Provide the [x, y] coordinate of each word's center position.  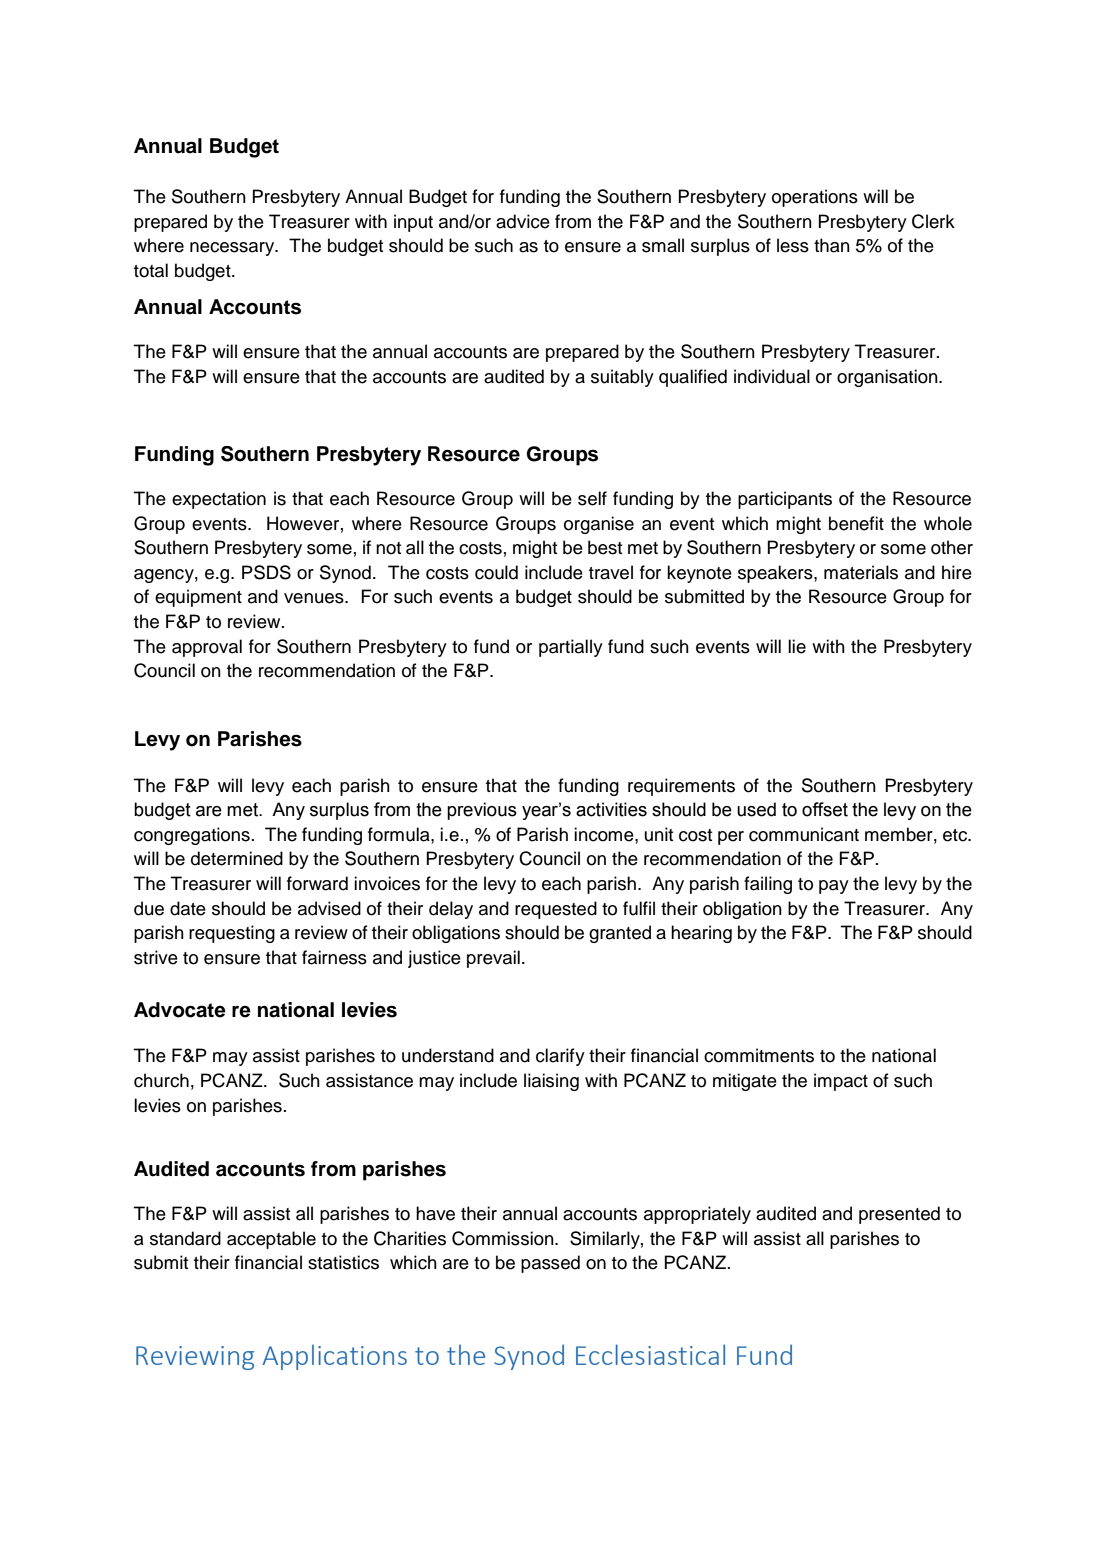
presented [899, 1215]
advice [523, 221]
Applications [334, 1357]
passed [550, 1264]
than [832, 245]
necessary [233, 249]
